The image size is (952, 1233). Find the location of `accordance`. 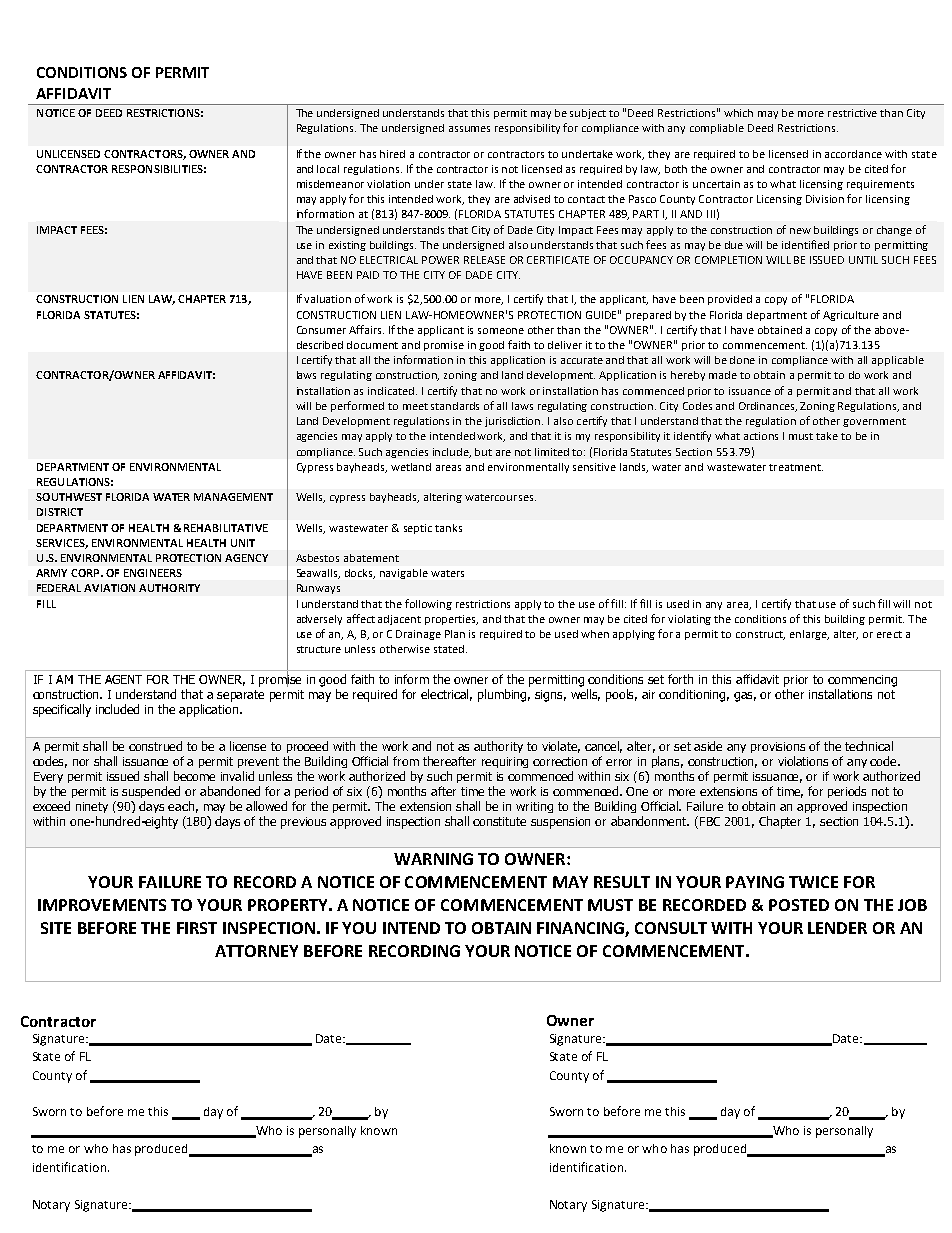

accordance is located at coordinates (853, 154).
